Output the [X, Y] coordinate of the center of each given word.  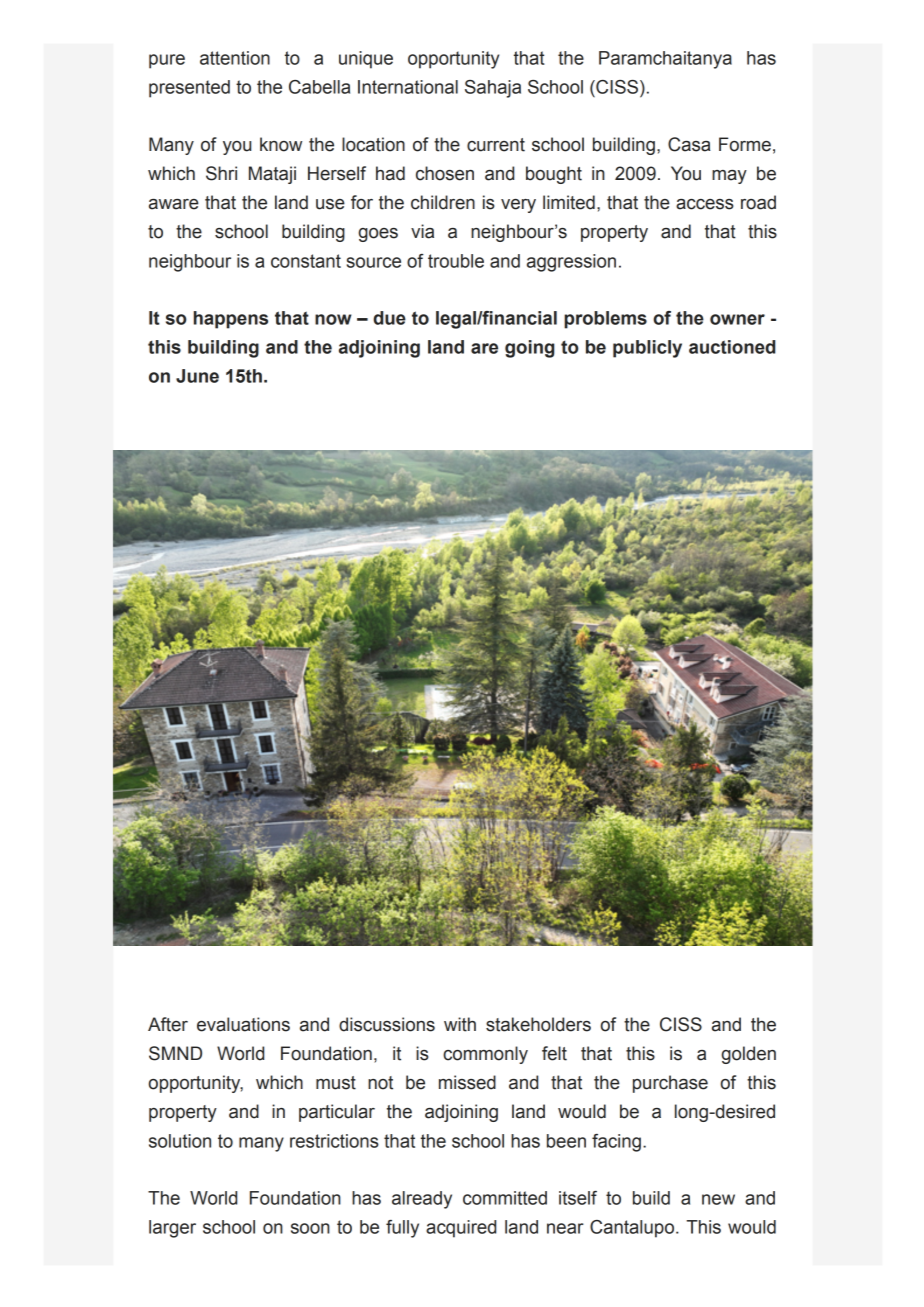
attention [235, 58]
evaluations [243, 1024]
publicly [647, 349]
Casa [689, 144]
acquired [461, 1229]
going [529, 349]
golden [748, 1055]
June [197, 376]
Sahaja [493, 89]
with [460, 1024]
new [718, 1199]
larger [172, 1229]
